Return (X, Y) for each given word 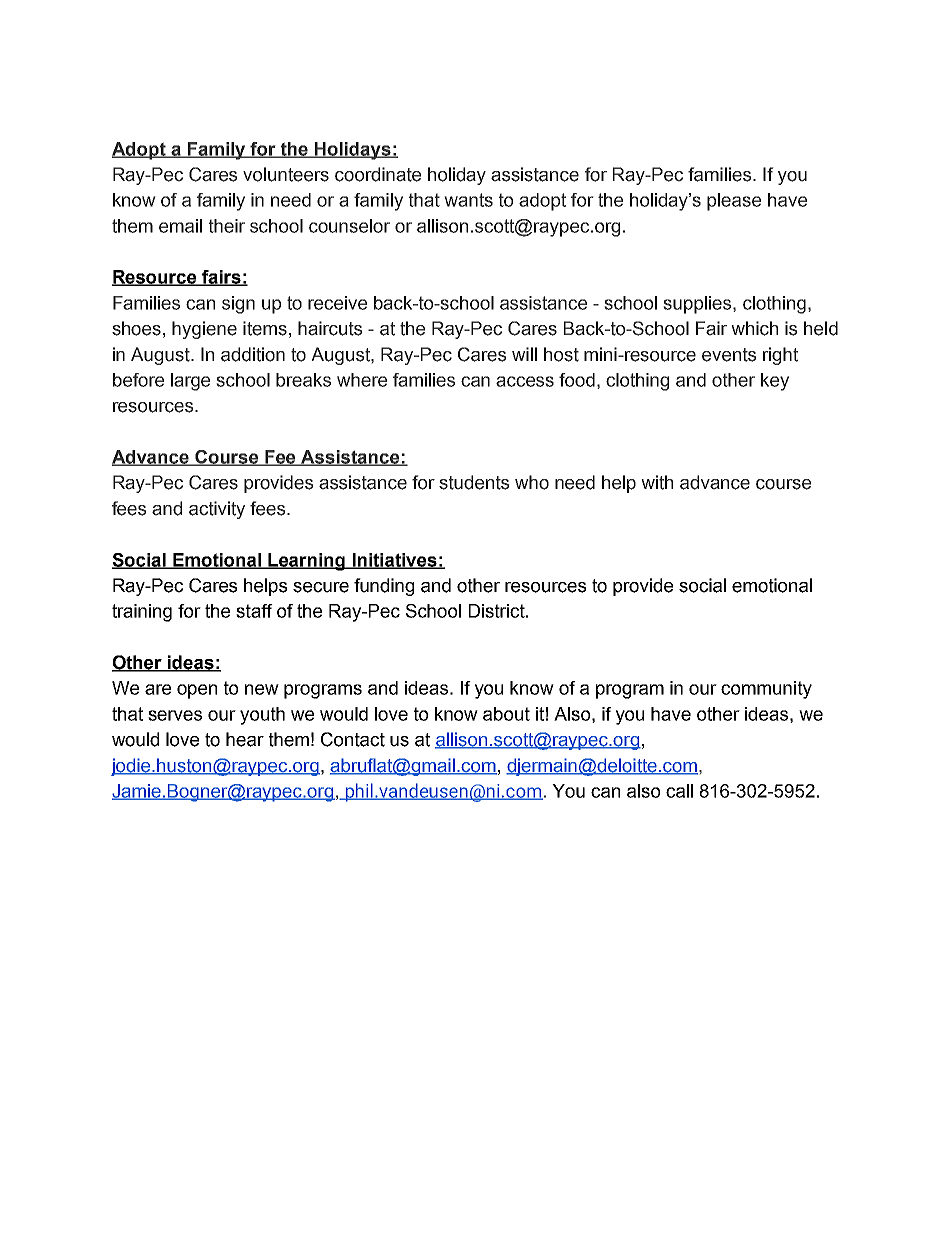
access (525, 381)
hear (245, 739)
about (506, 714)
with (657, 482)
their (227, 226)
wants (468, 200)
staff (254, 611)
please (734, 202)
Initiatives (394, 561)
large (190, 382)
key (775, 382)
